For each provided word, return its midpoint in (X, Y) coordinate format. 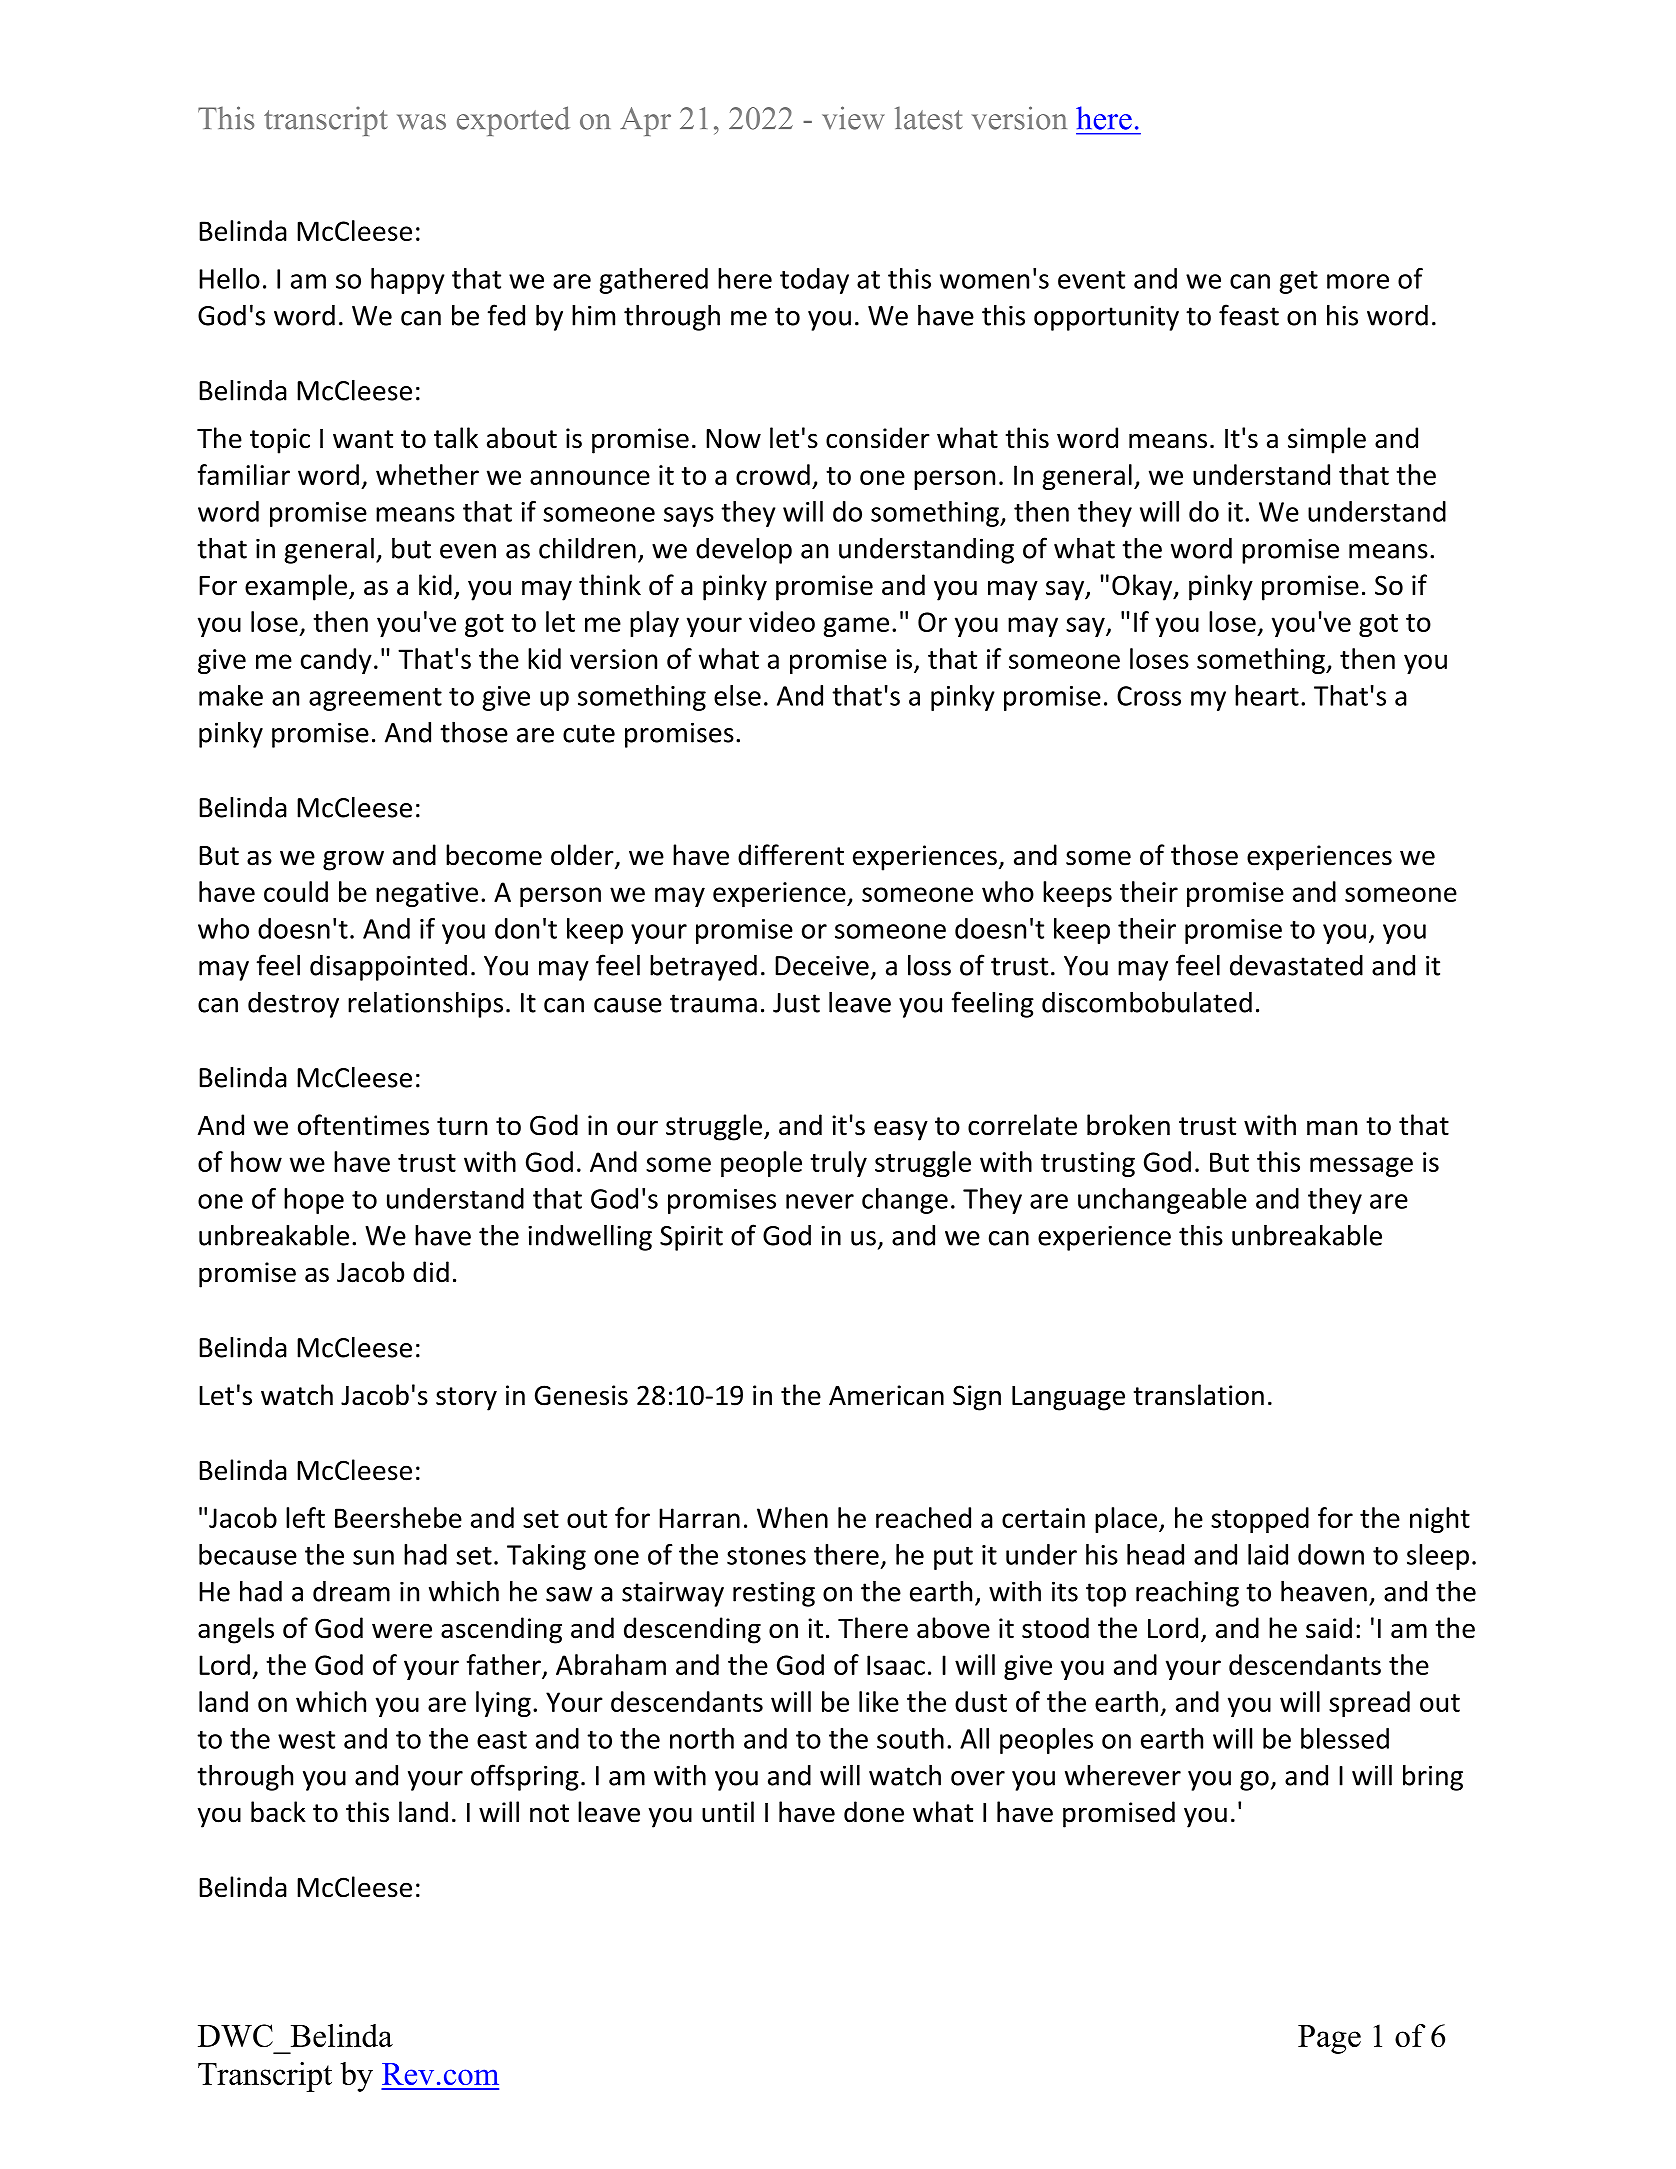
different (791, 855)
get (1299, 282)
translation (1199, 1395)
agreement (375, 699)
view (853, 118)
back (278, 1812)
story (466, 1399)
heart (1267, 695)
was (421, 122)
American (886, 1395)
